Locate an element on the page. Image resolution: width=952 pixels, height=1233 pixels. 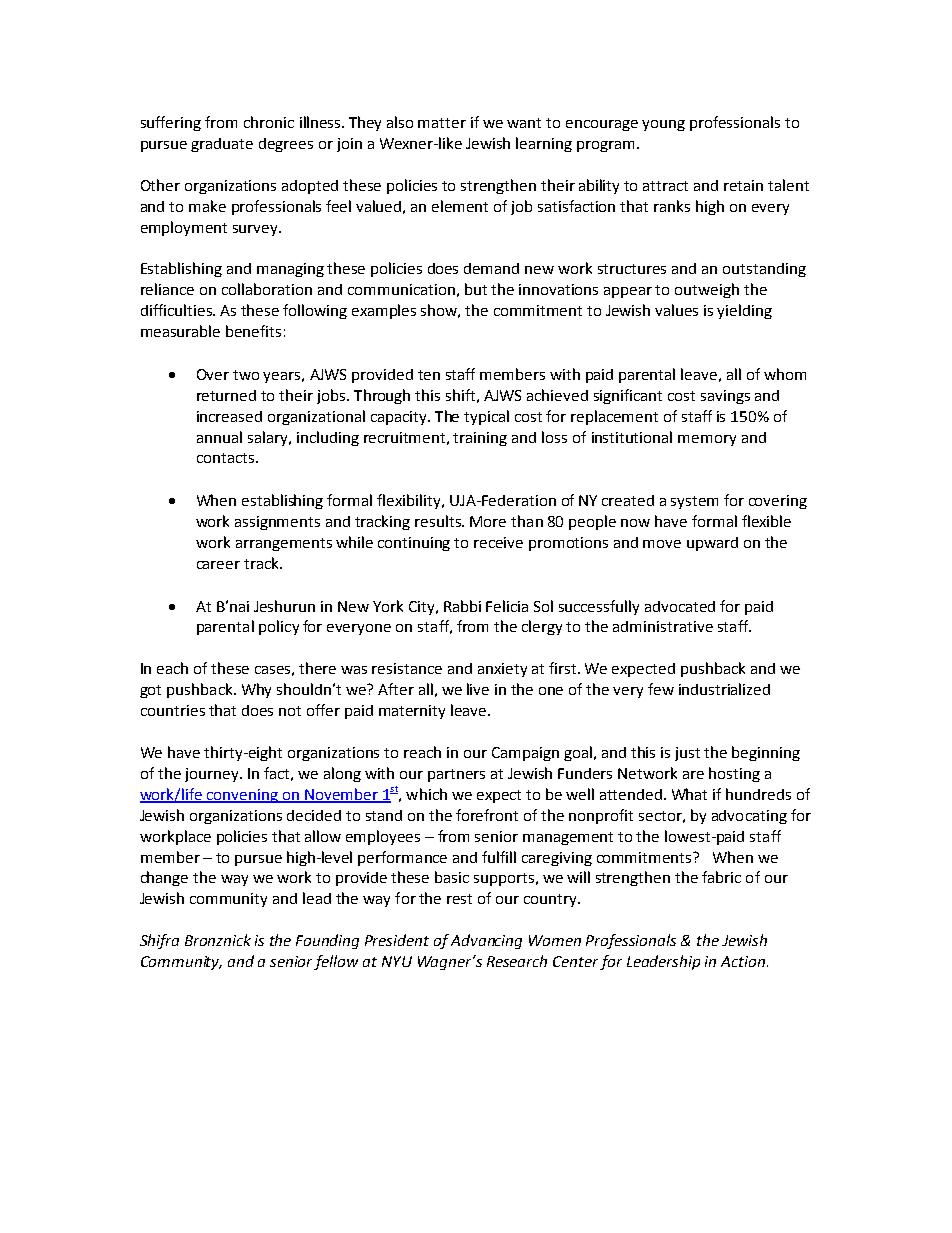
career is located at coordinates (218, 565).
